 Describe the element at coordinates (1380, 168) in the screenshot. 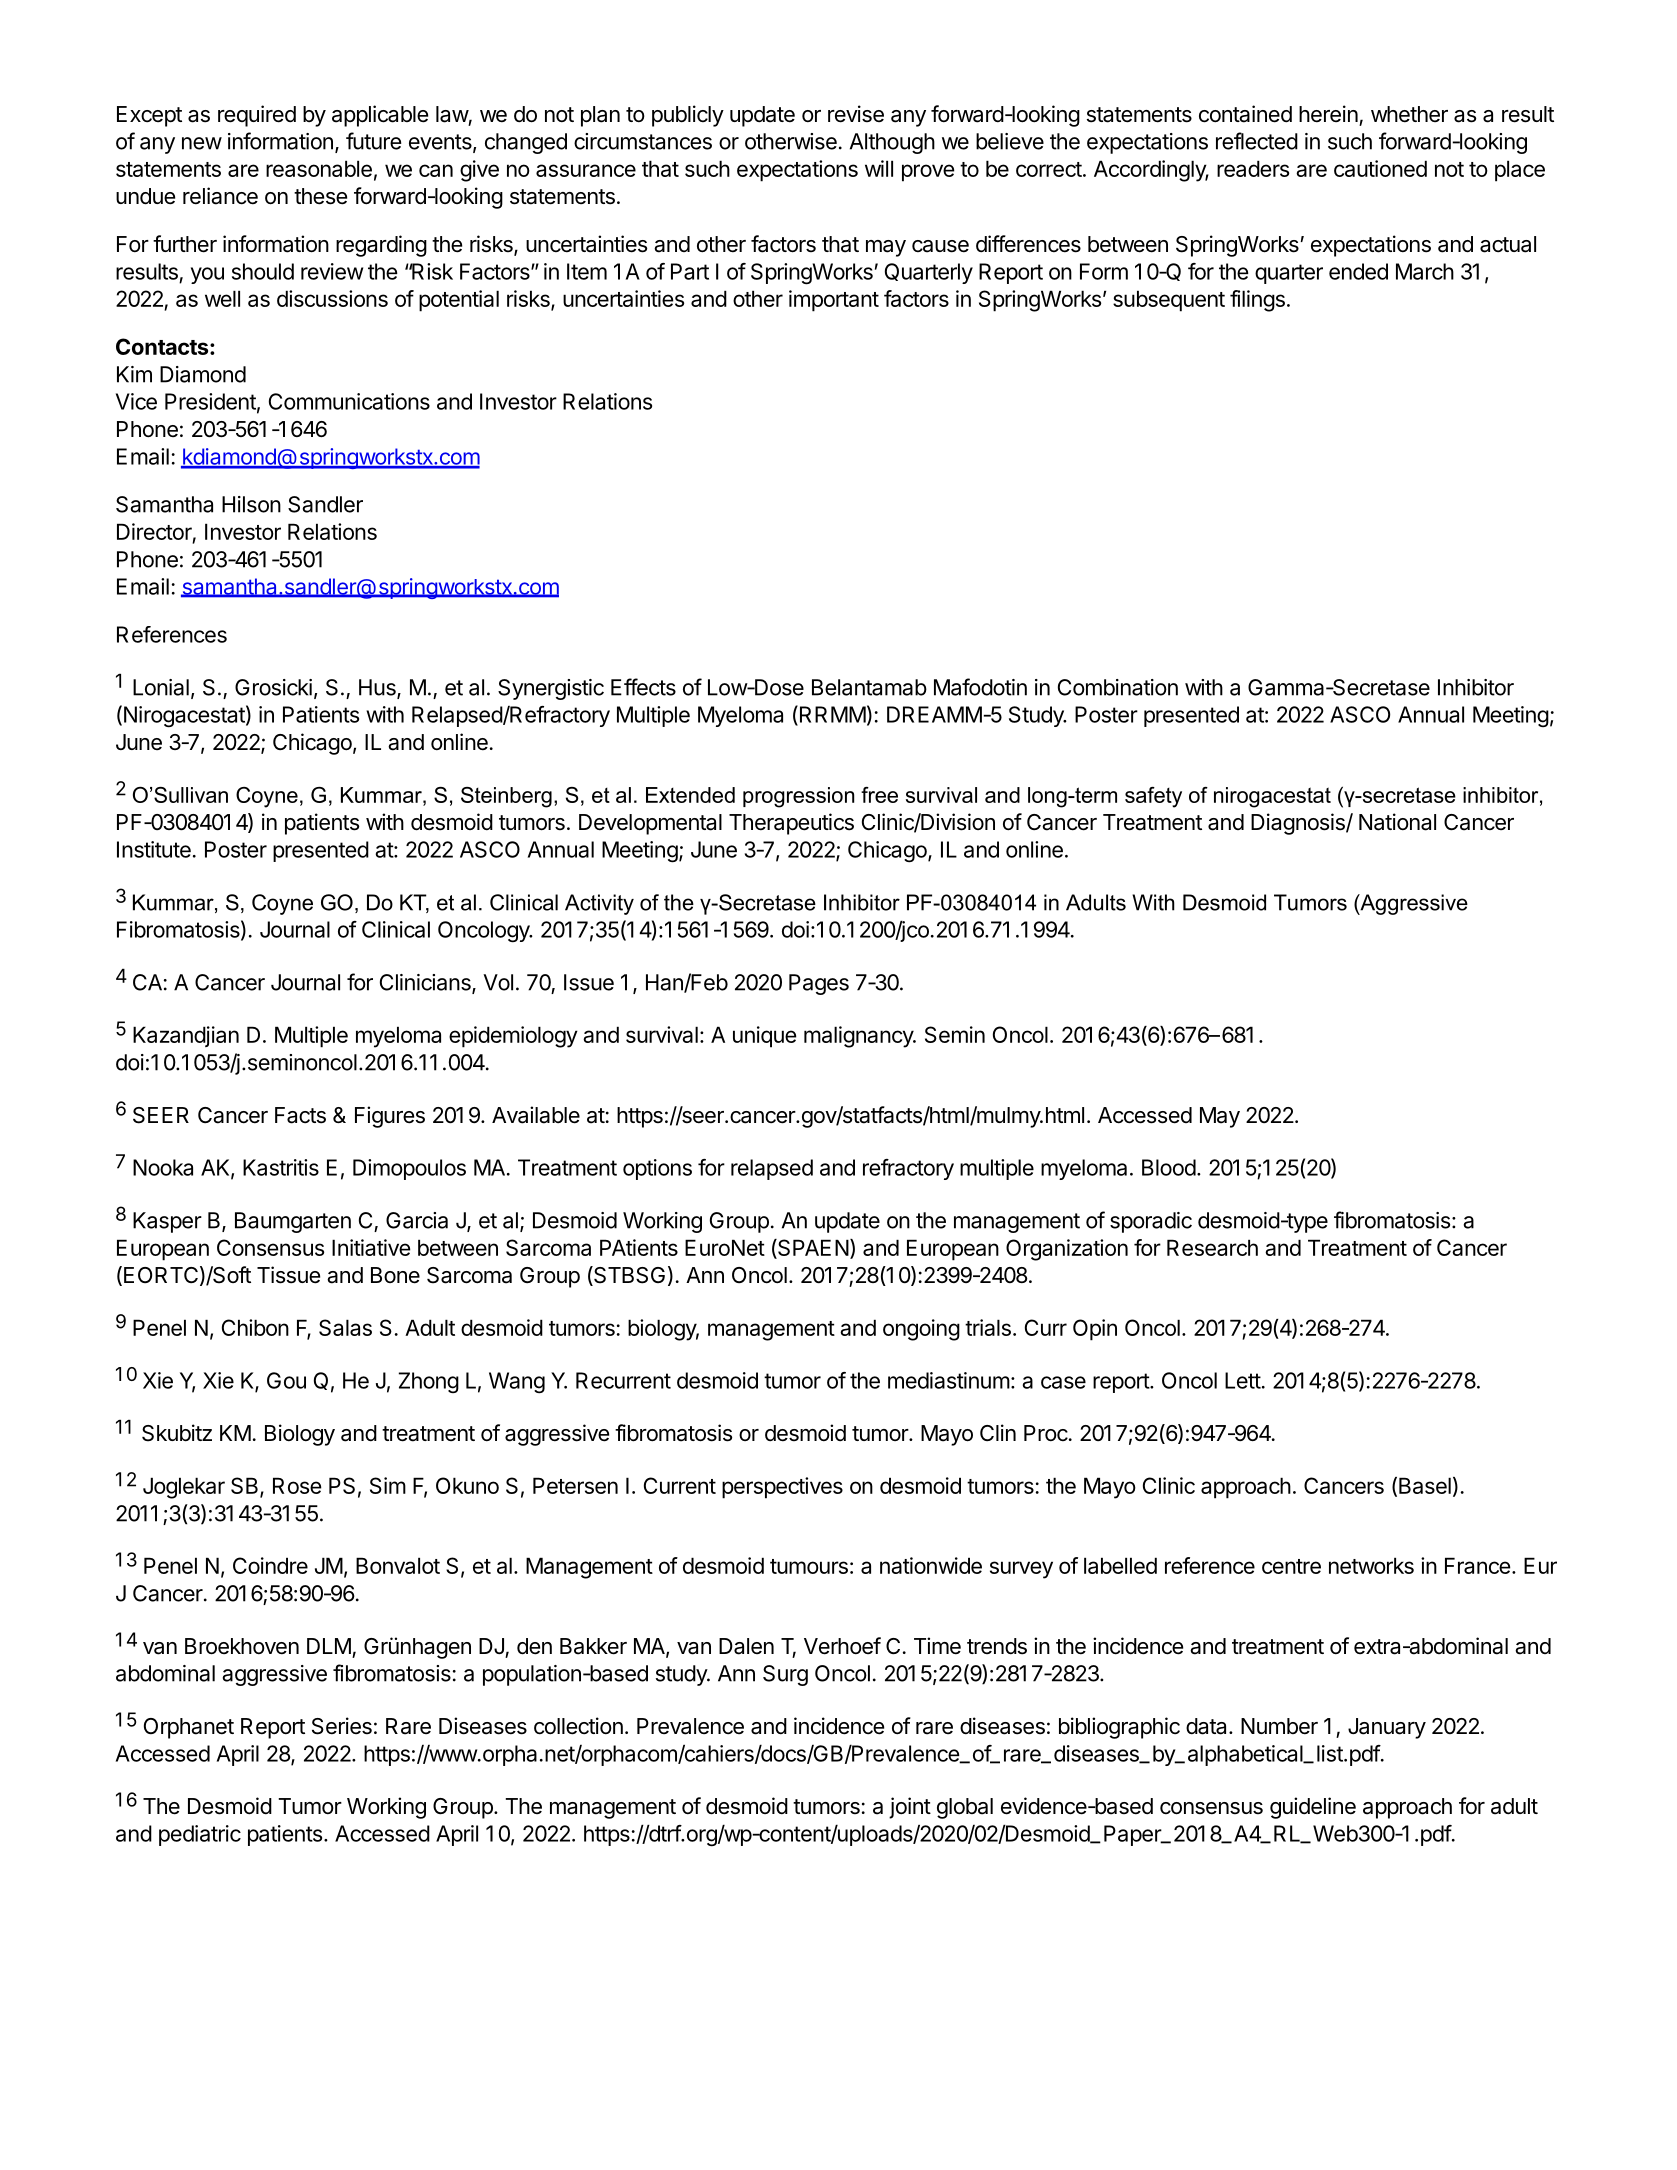

I see `cautioned` at that location.
